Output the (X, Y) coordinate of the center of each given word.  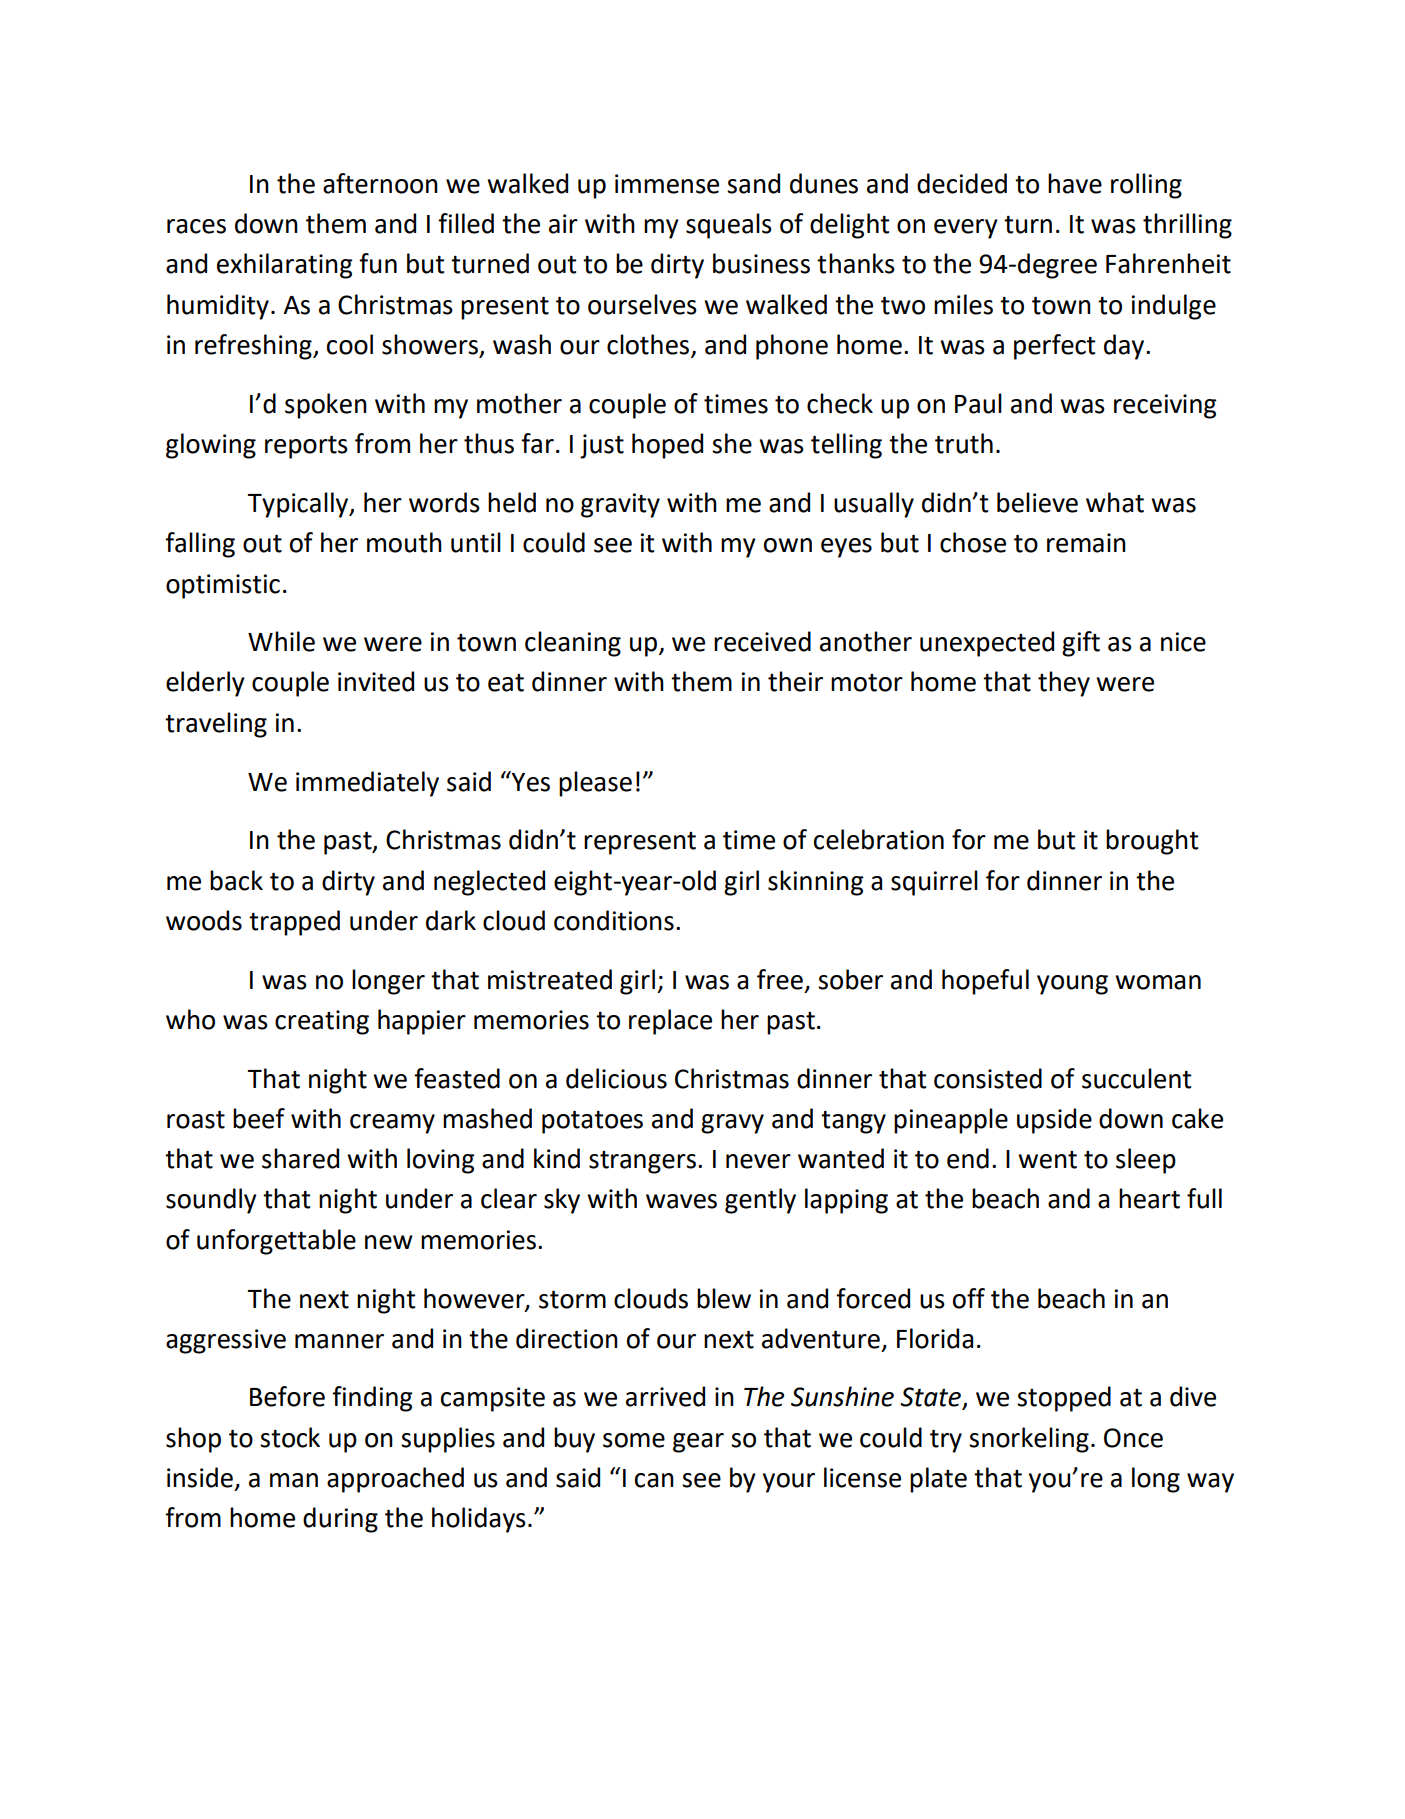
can (654, 1480)
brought (1152, 842)
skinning (816, 883)
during (340, 1520)
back (236, 880)
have (1075, 183)
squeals (729, 226)
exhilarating (285, 266)
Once (1133, 1438)
